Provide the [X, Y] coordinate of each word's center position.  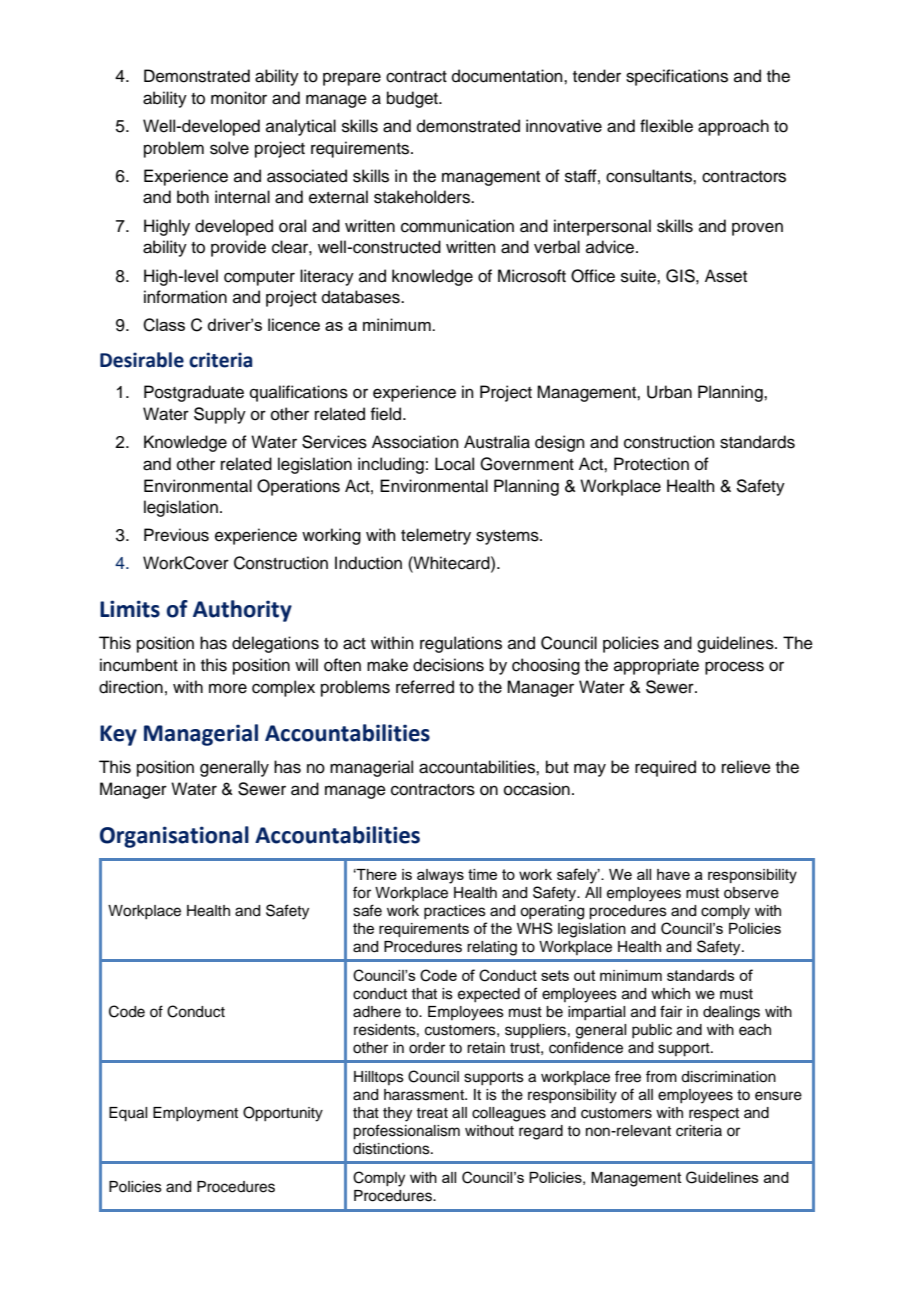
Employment [195, 1114]
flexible [666, 126]
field [387, 414]
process [734, 668]
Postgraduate [194, 393]
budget [413, 99]
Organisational [174, 837]
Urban [669, 392]
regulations [461, 644]
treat [432, 1113]
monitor [239, 98]
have [673, 874]
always [440, 876]
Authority [242, 611]
